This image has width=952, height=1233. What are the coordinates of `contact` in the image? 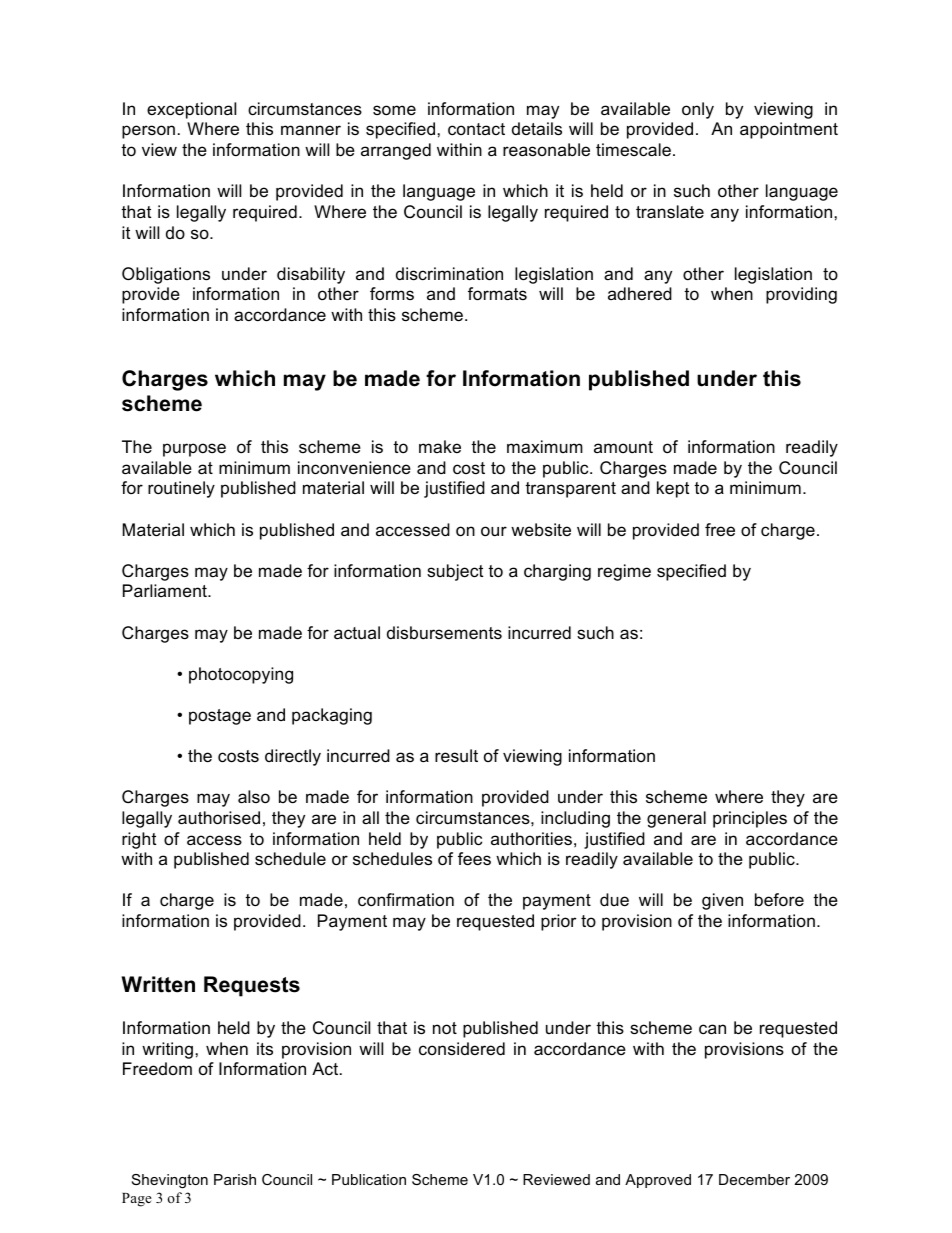 It's located at (476, 129).
